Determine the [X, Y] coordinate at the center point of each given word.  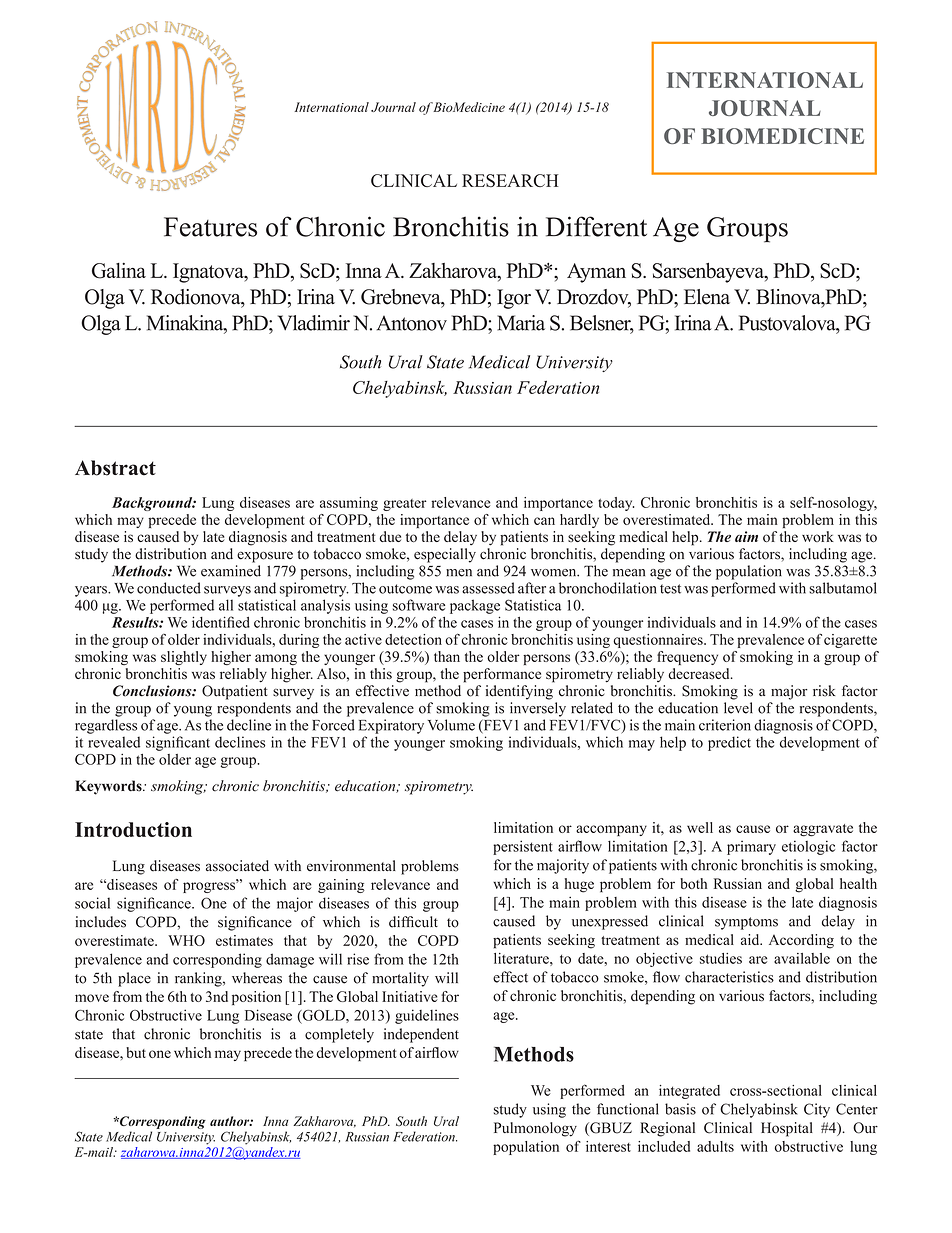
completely [339, 1035]
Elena [707, 297]
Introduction [133, 829]
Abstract [115, 468]
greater [405, 505]
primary [751, 848]
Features [210, 227]
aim [746, 536]
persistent [523, 847]
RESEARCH [510, 180]
